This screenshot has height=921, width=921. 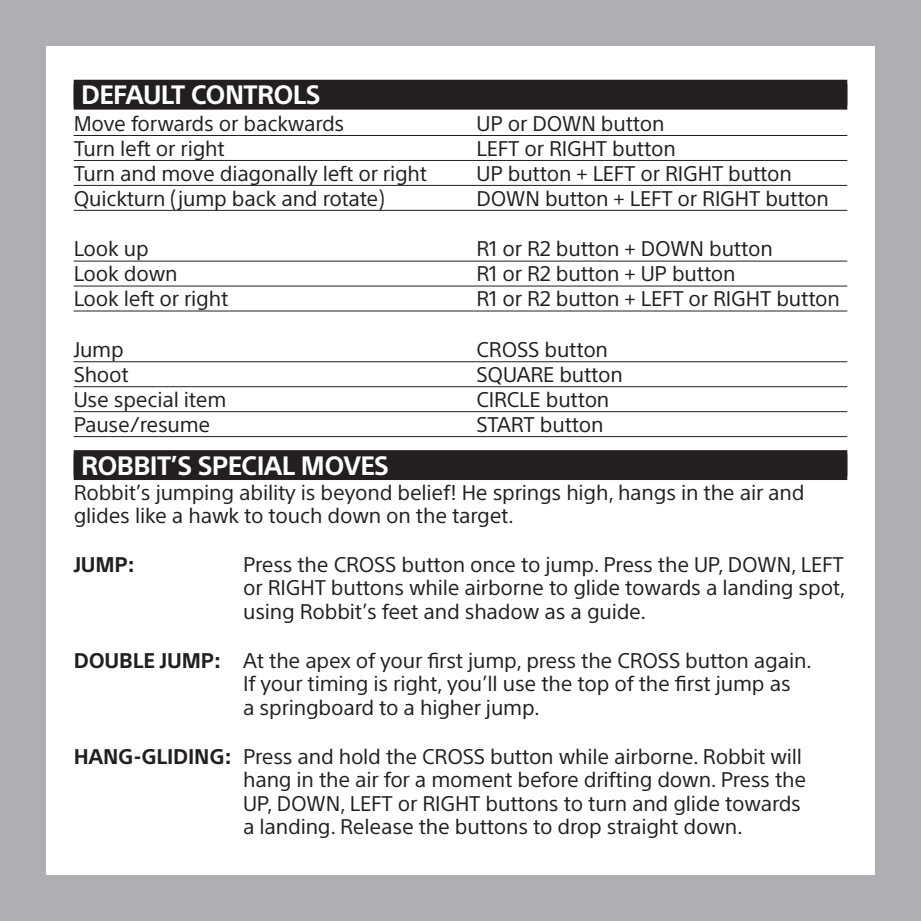 I want to click on Release, so click(x=377, y=826).
